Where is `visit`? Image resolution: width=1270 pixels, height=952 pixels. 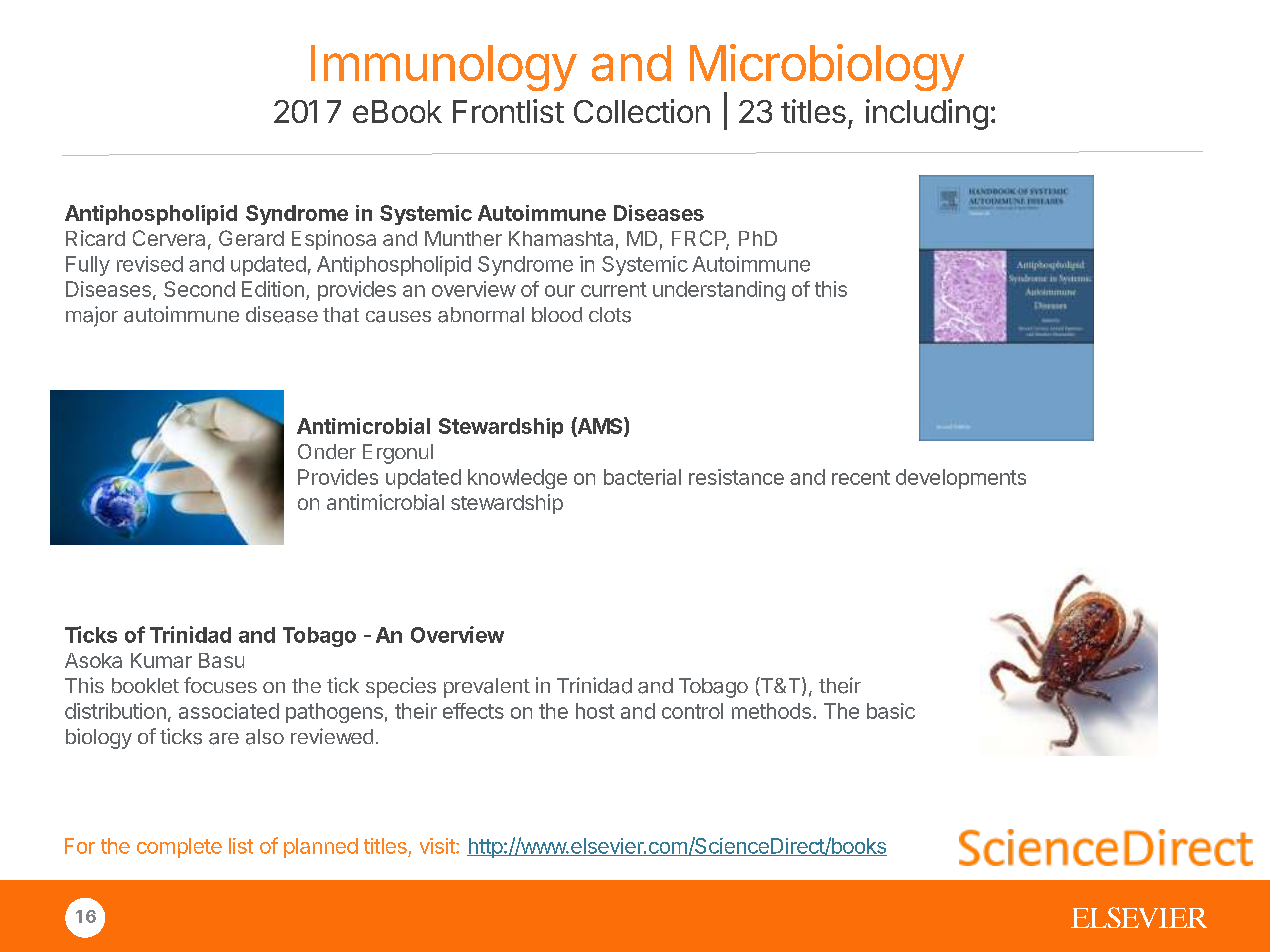
visit is located at coordinates (438, 846).
